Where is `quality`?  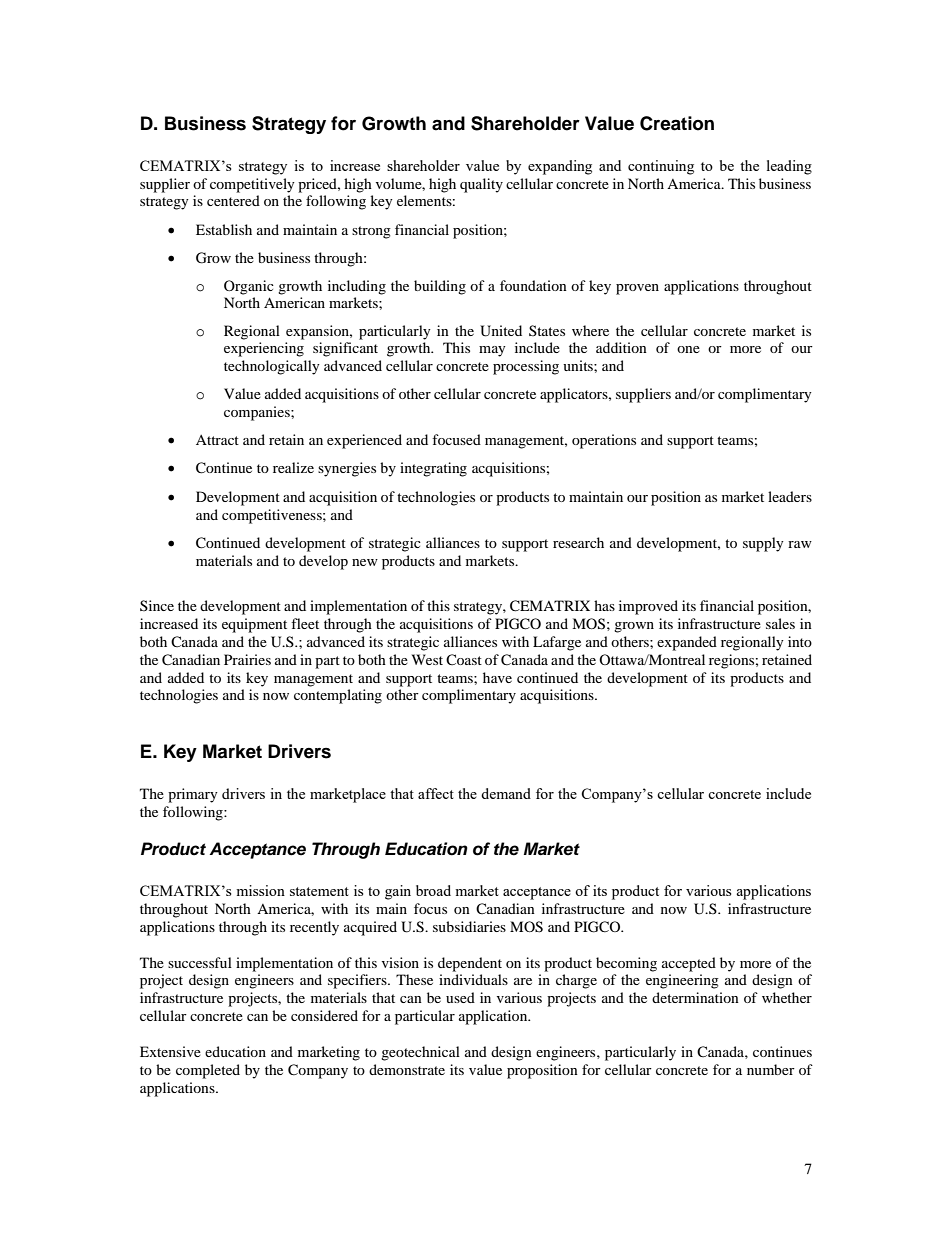 quality is located at coordinates (481, 185).
